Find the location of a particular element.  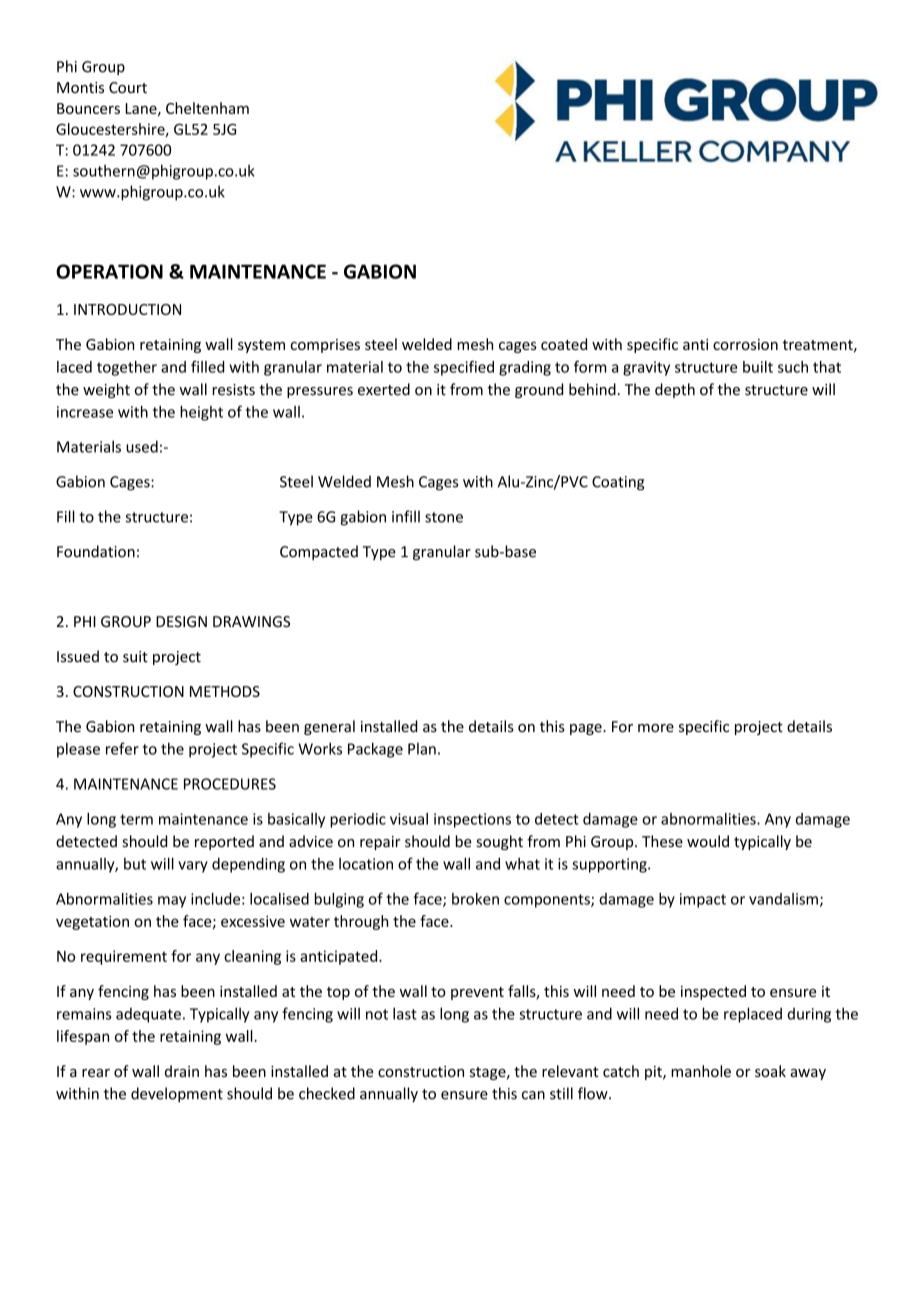

refer is located at coordinates (122, 748).
